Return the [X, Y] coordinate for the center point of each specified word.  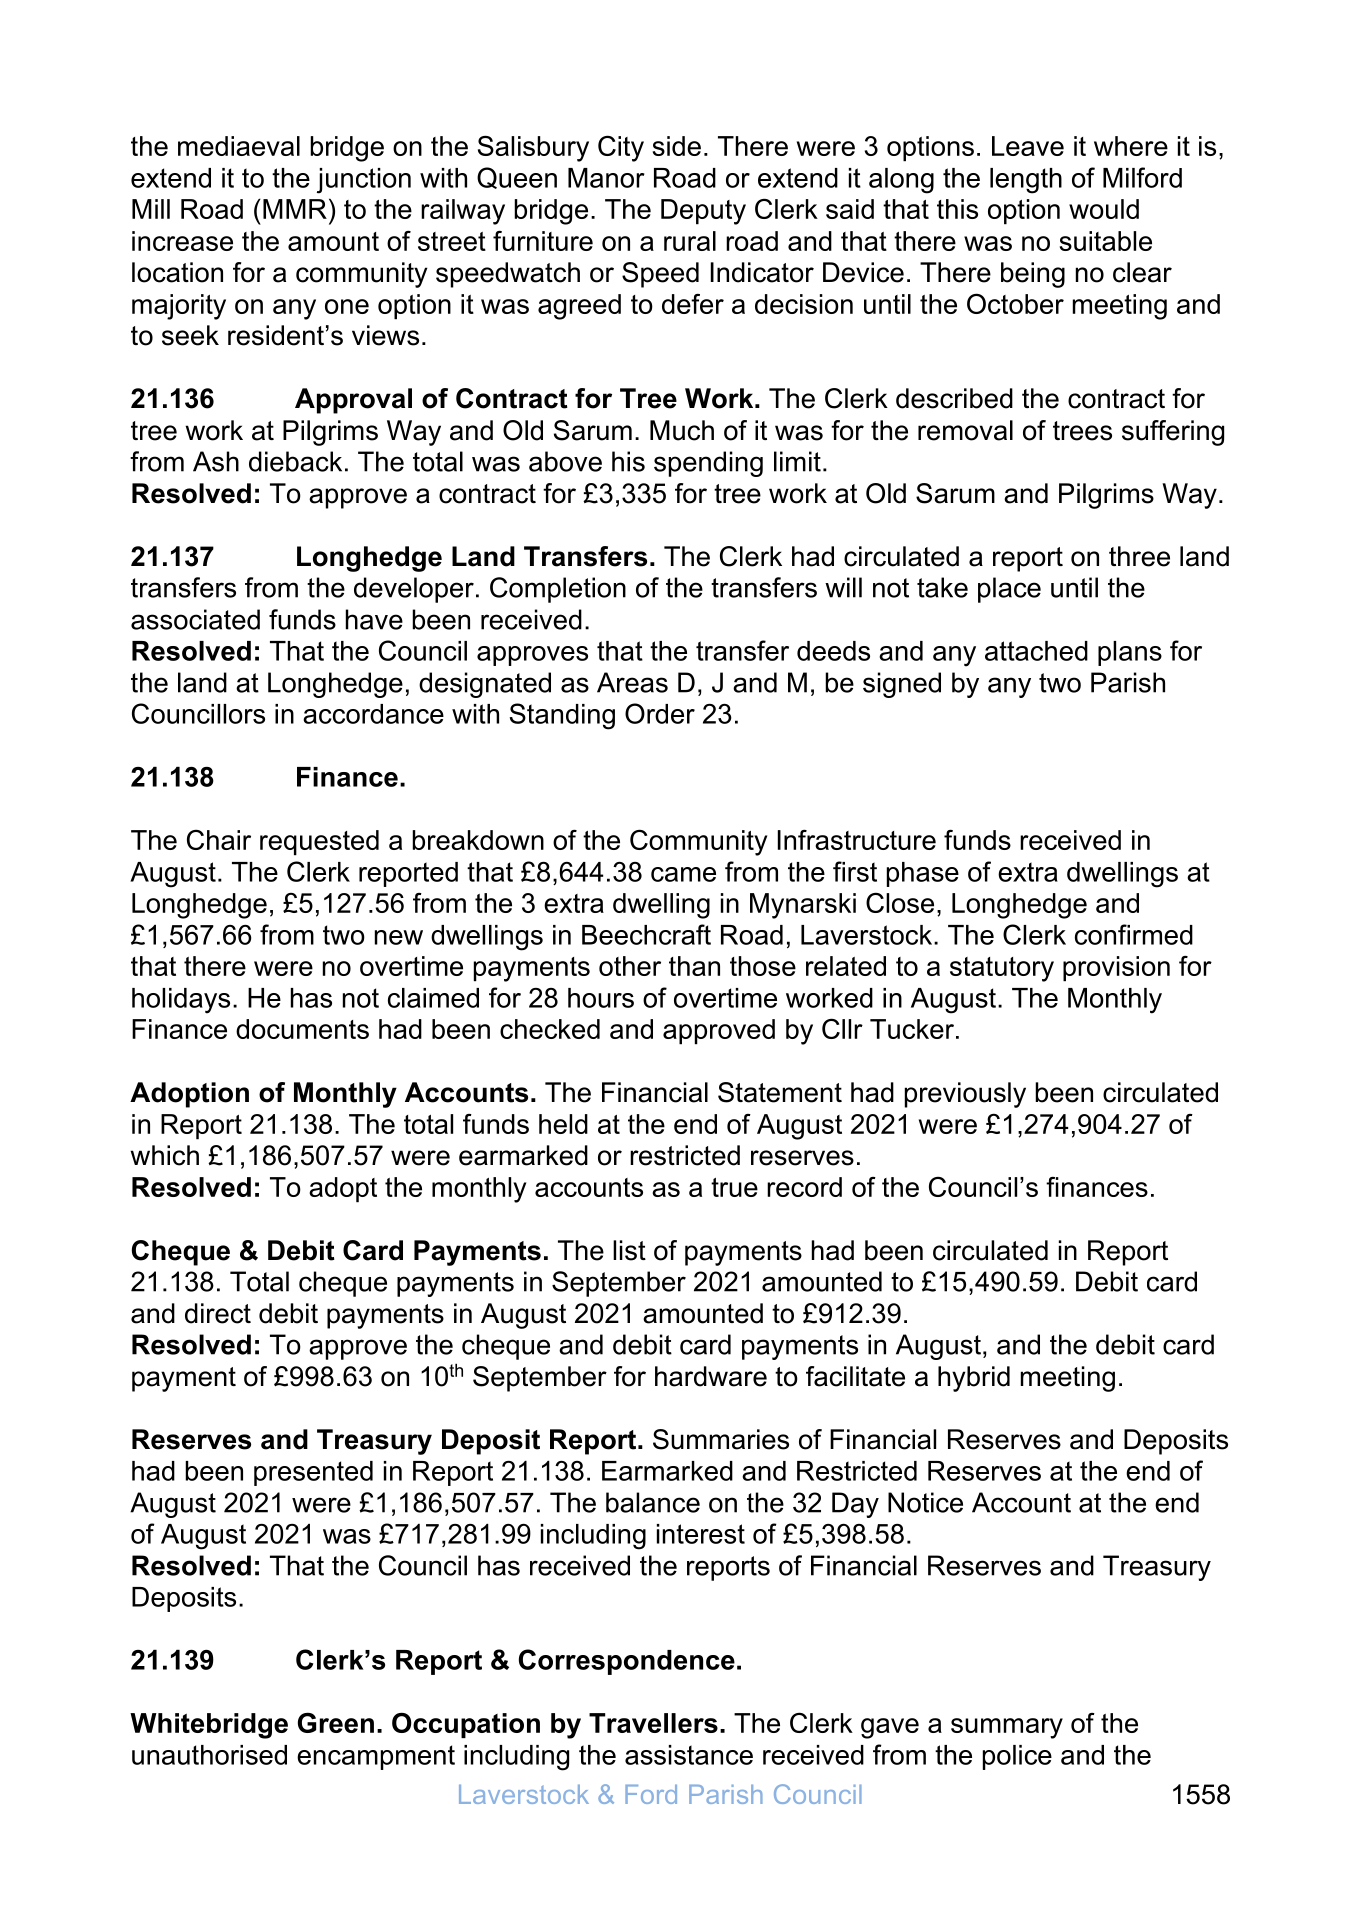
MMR [295, 209]
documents [302, 1029]
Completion [558, 590]
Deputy [703, 212]
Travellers [653, 1723]
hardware [711, 1376]
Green [336, 1722]
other [630, 966]
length [1026, 181]
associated [195, 619]
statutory [1002, 969]
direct [218, 1313]
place [1009, 590]
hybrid [974, 1379]
